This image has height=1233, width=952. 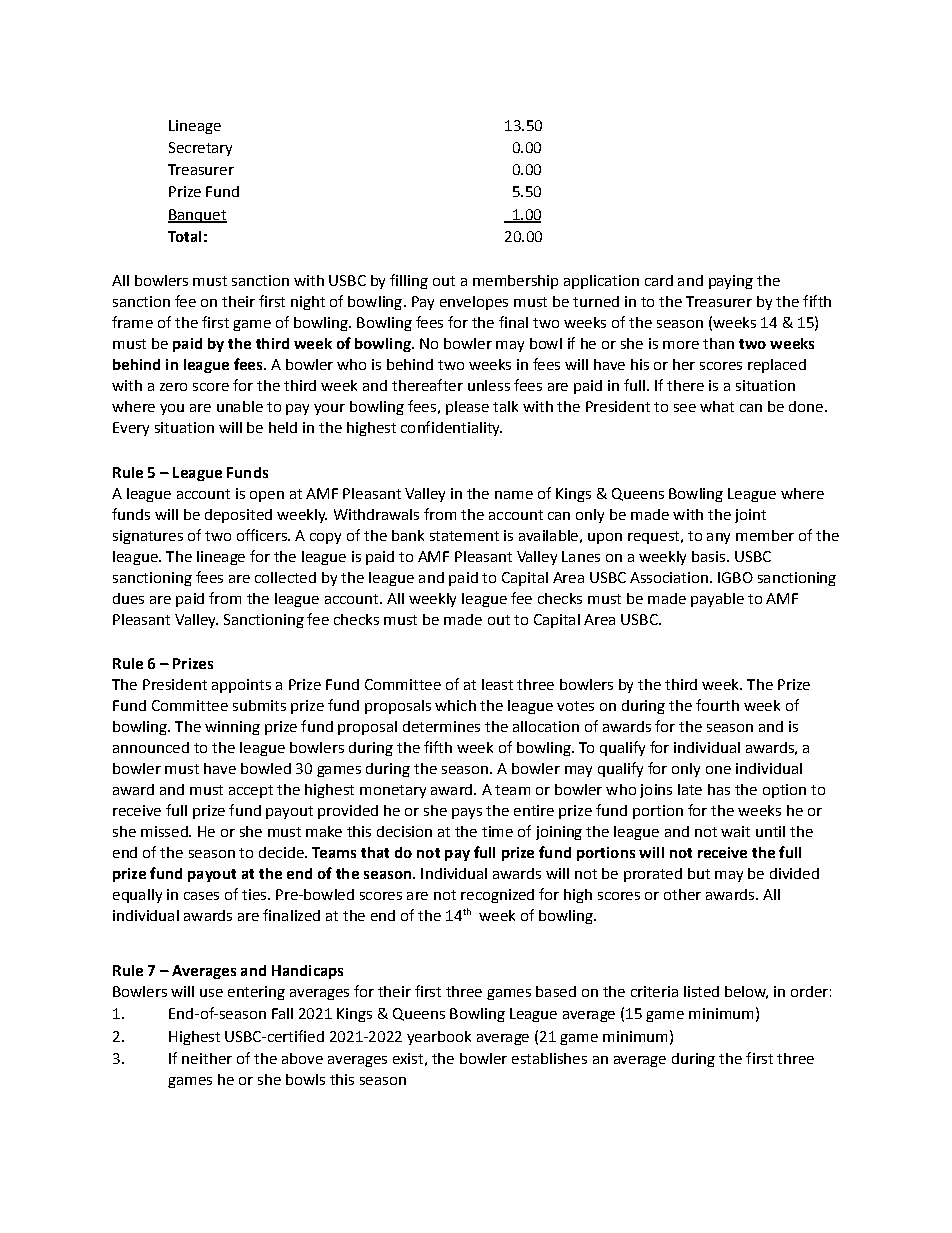 What do you see at coordinates (717, 600) in the image?
I see `payable` at bounding box center [717, 600].
